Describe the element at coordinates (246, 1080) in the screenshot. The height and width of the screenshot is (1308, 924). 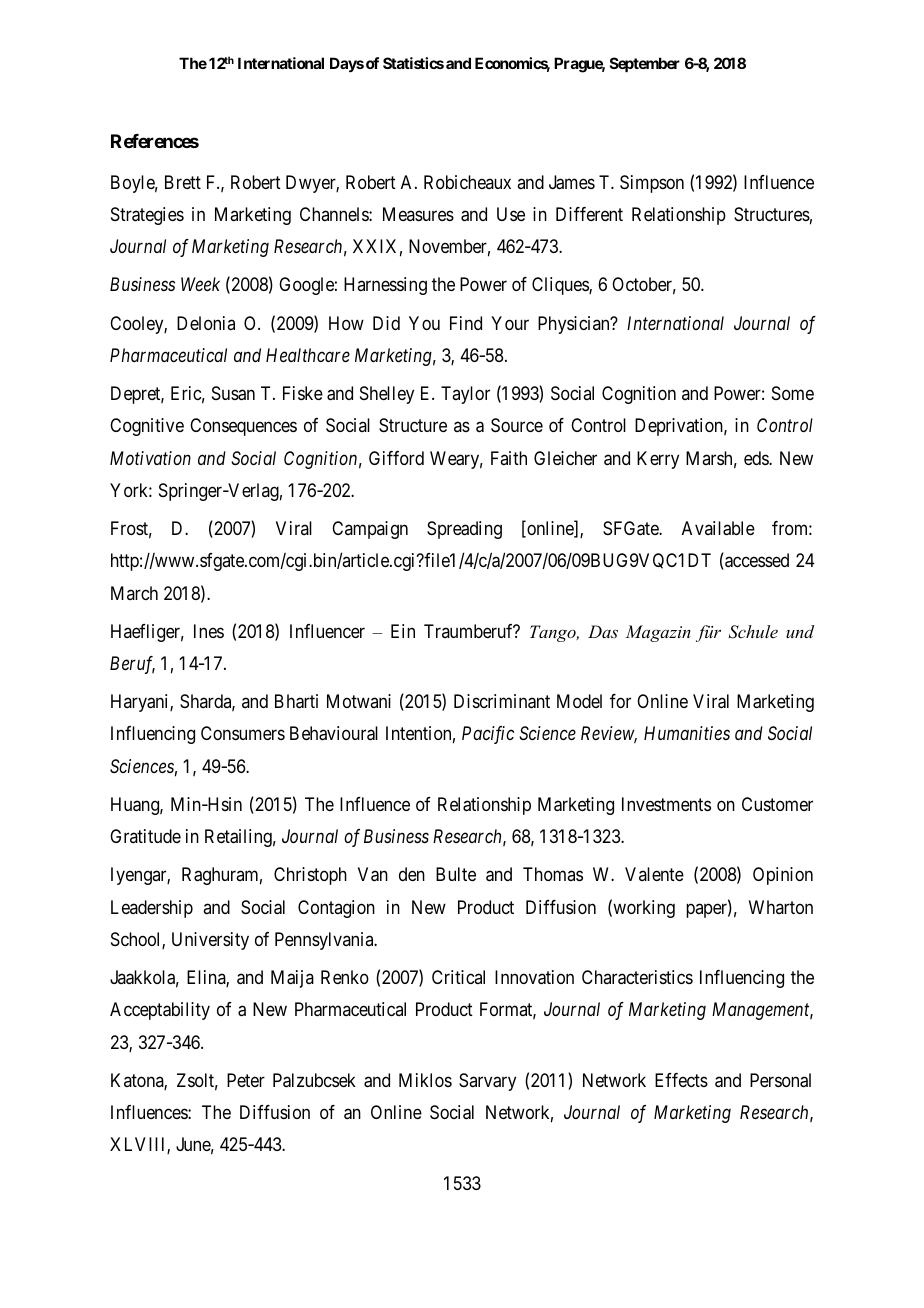
I see `Peter` at that location.
